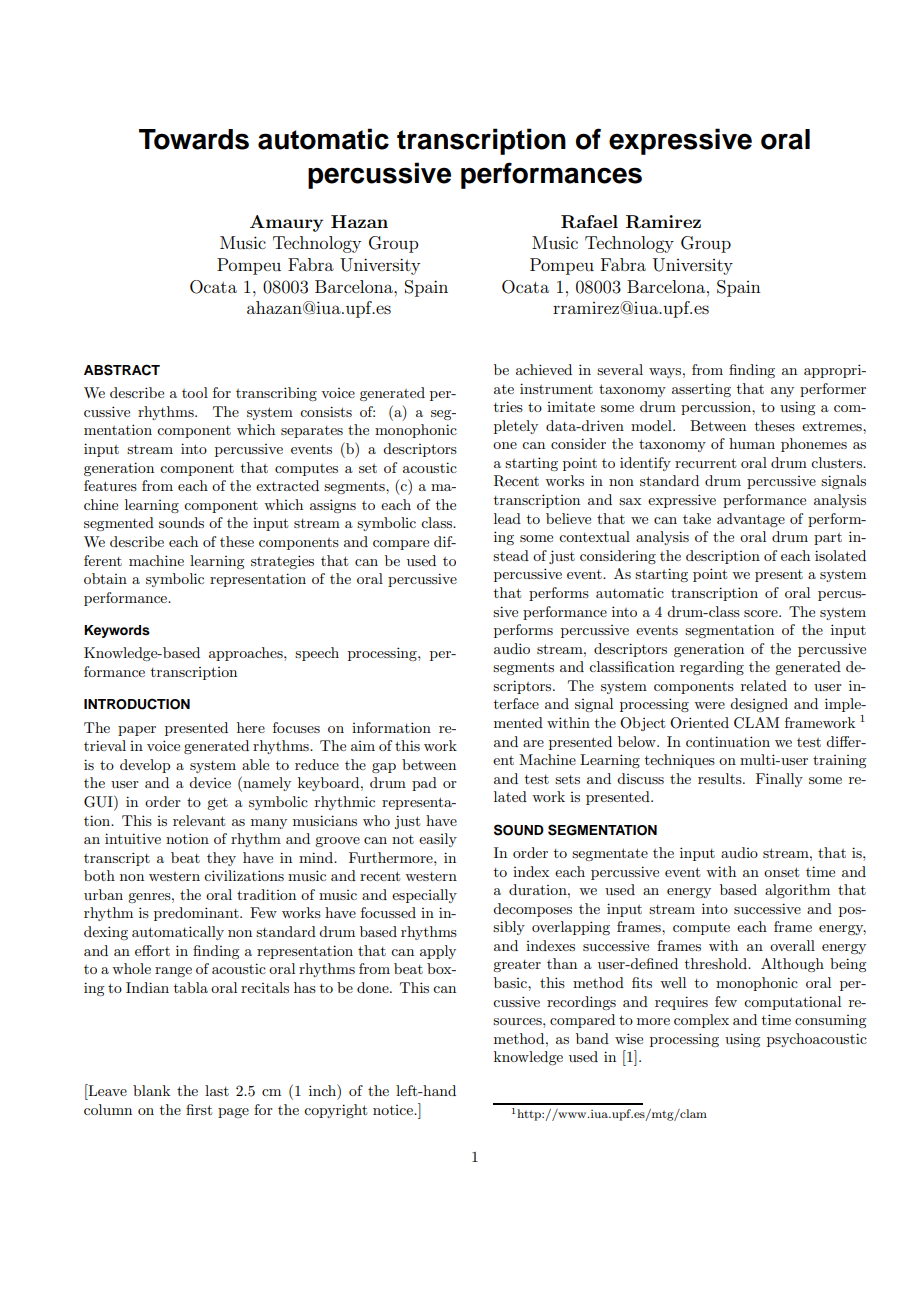 The height and width of the document is (1308, 924). What do you see at coordinates (589, 222) in the document?
I see `Rafael` at bounding box center [589, 222].
